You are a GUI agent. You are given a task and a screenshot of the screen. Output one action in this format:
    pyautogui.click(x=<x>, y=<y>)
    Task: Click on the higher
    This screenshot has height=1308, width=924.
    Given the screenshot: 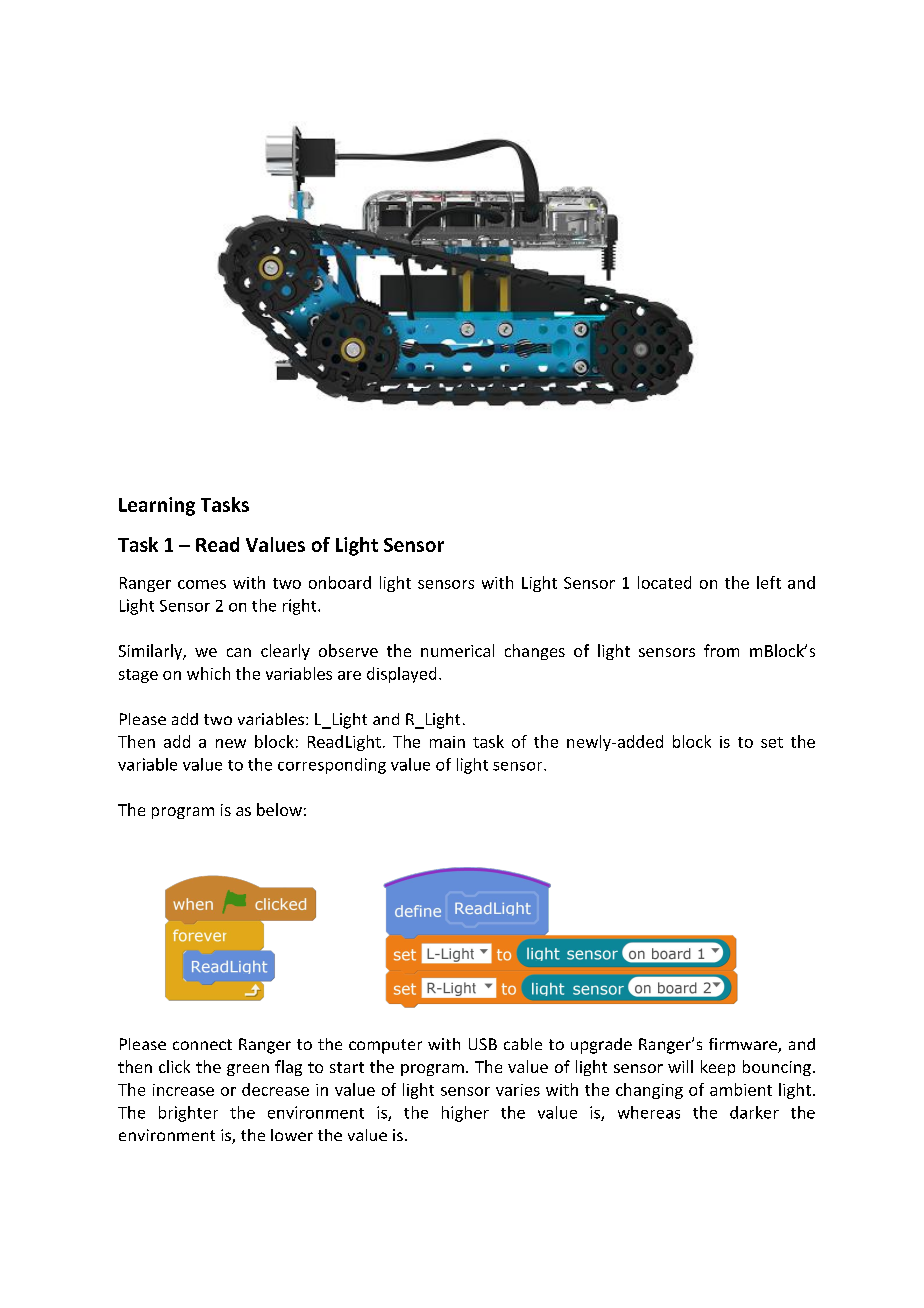 What is the action you would take?
    pyautogui.click(x=465, y=1114)
